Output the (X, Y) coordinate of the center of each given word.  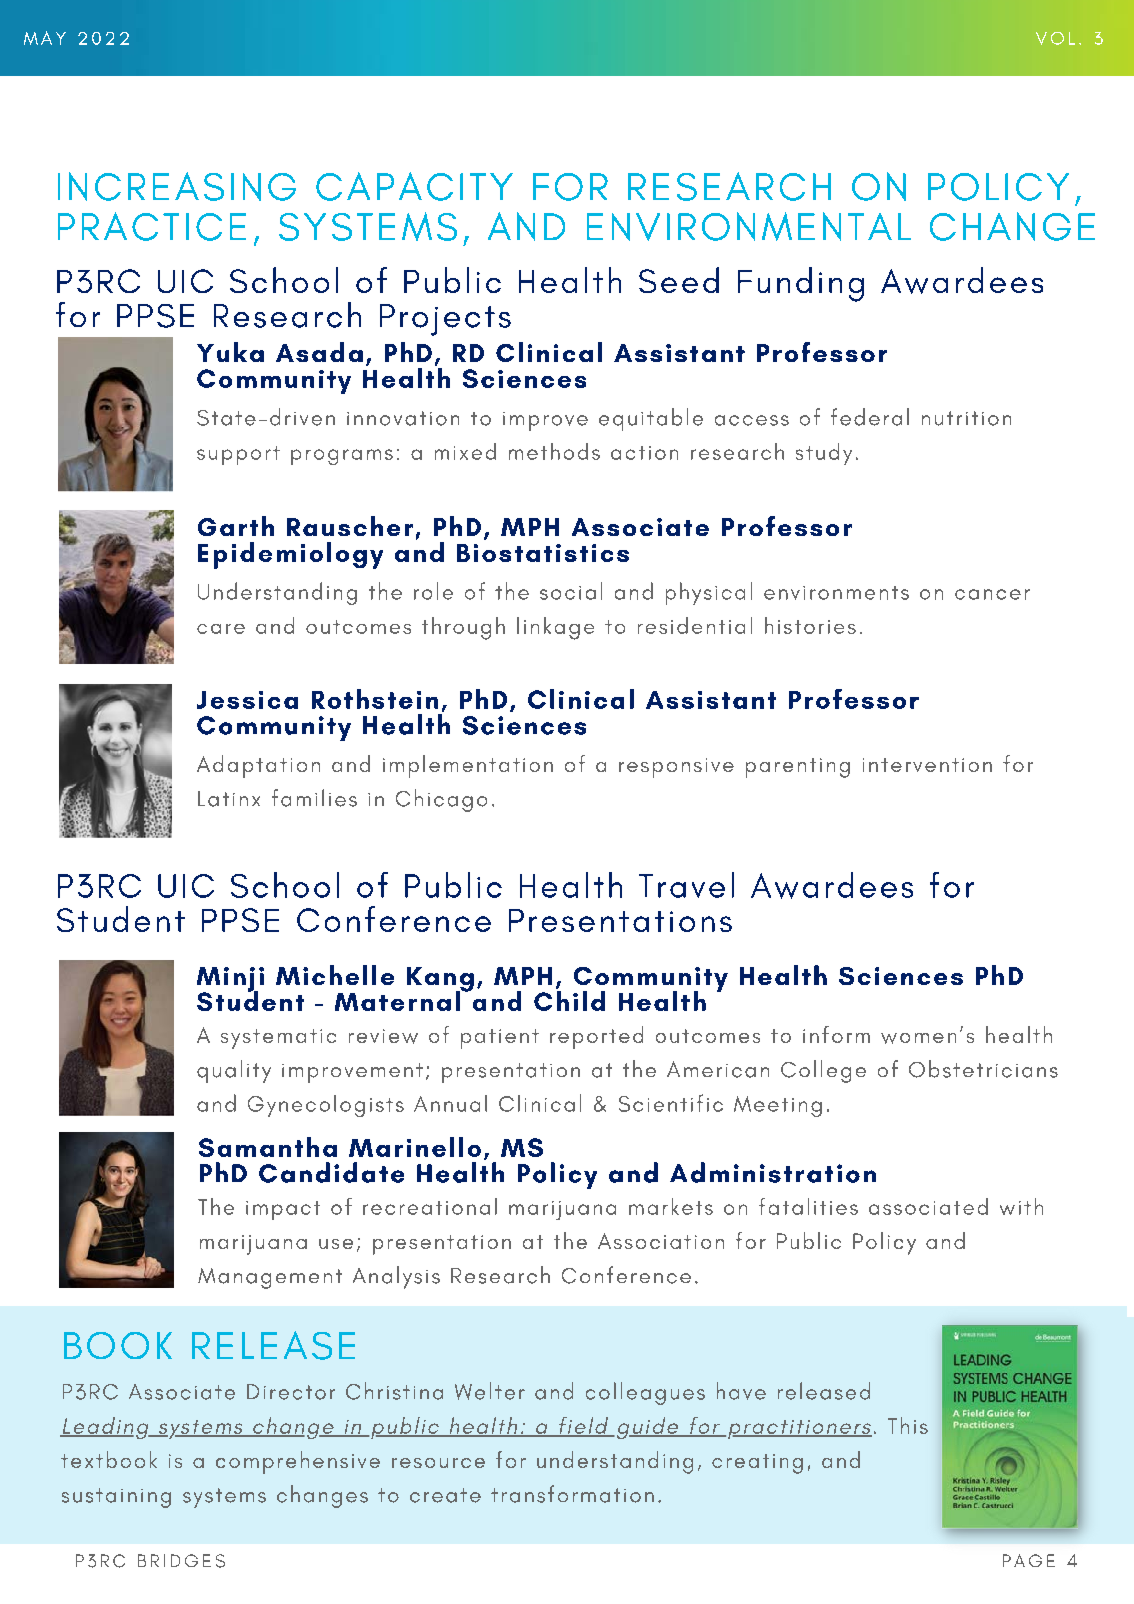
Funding (801, 284)
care (221, 629)
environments (836, 593)
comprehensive (298, 1462)
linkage (555, 628)
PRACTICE (152, 226)
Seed (679, 280)
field (584, 1426)
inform (836, 1034)
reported (596, 1037)
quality (234, 1071)
